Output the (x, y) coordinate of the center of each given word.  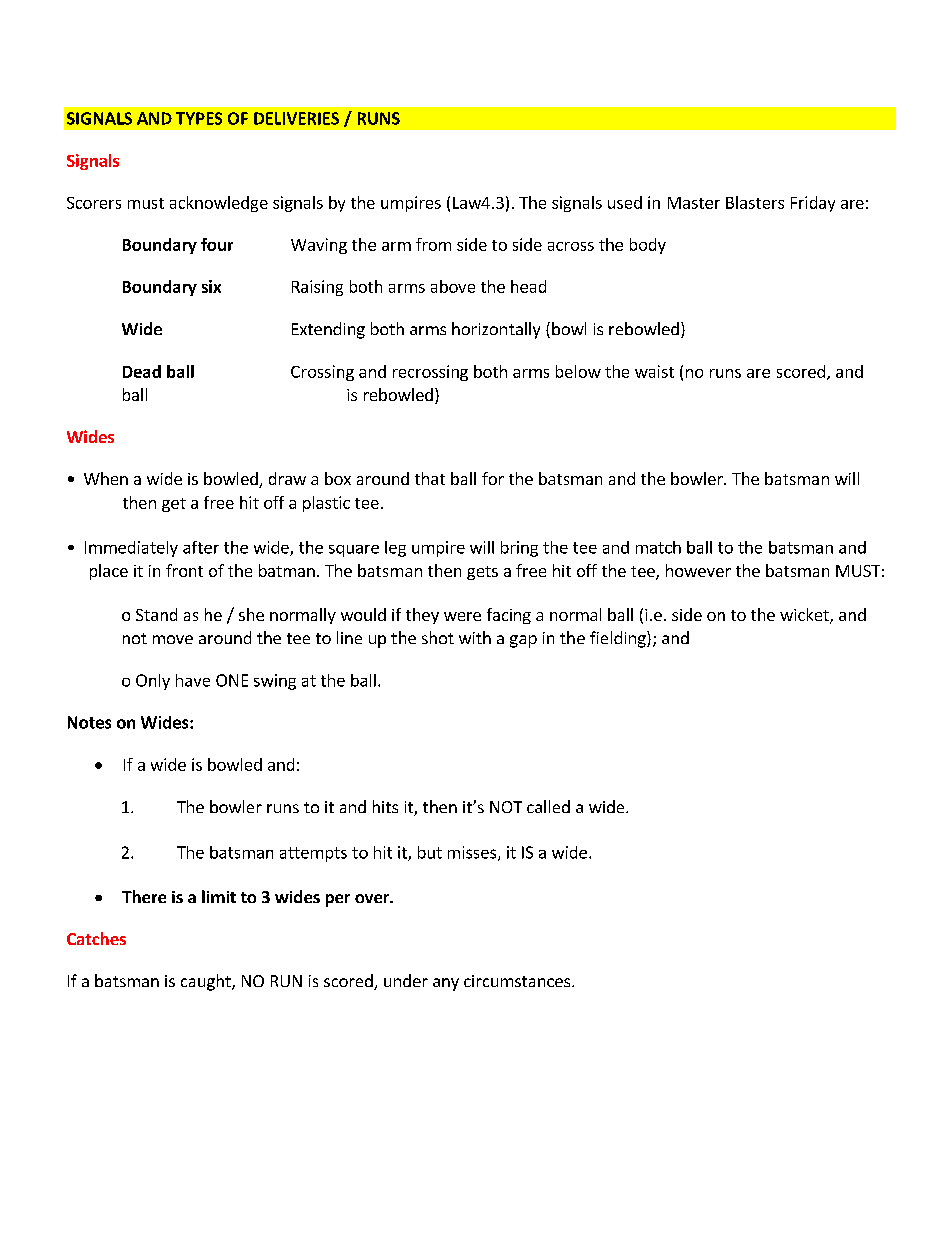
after (201, 547)
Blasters (755, 202)
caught (207, 982)
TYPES (199, 118)
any (446, 984)
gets (482, 573)
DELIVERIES (296, 118)
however (698, 570)
